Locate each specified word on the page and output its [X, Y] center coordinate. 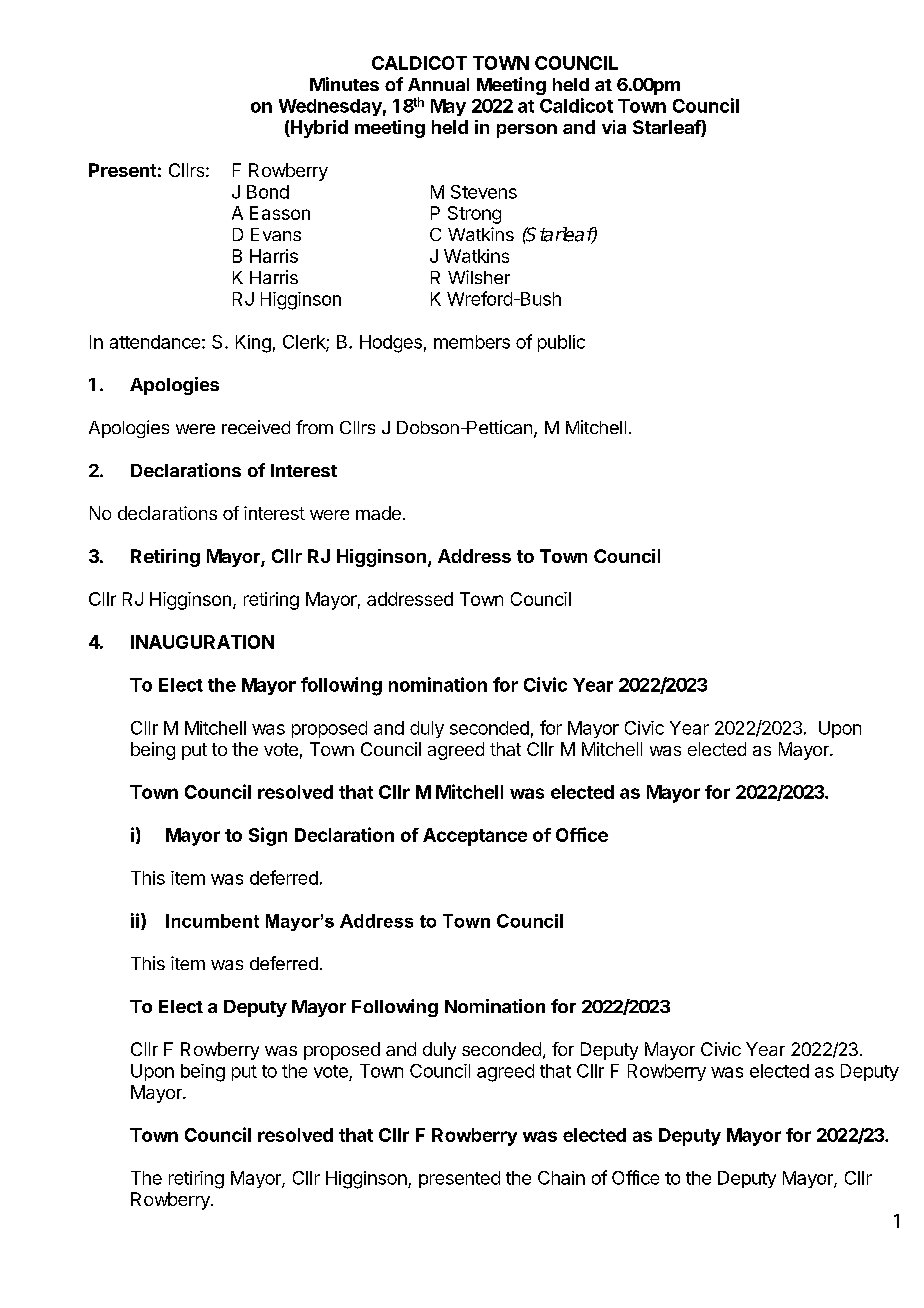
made [378, 513]
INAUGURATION [202, 642]
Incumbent [212, 921]
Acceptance [475, 837]
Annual [438, 84]
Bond [268, 192]
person [527, 131]
